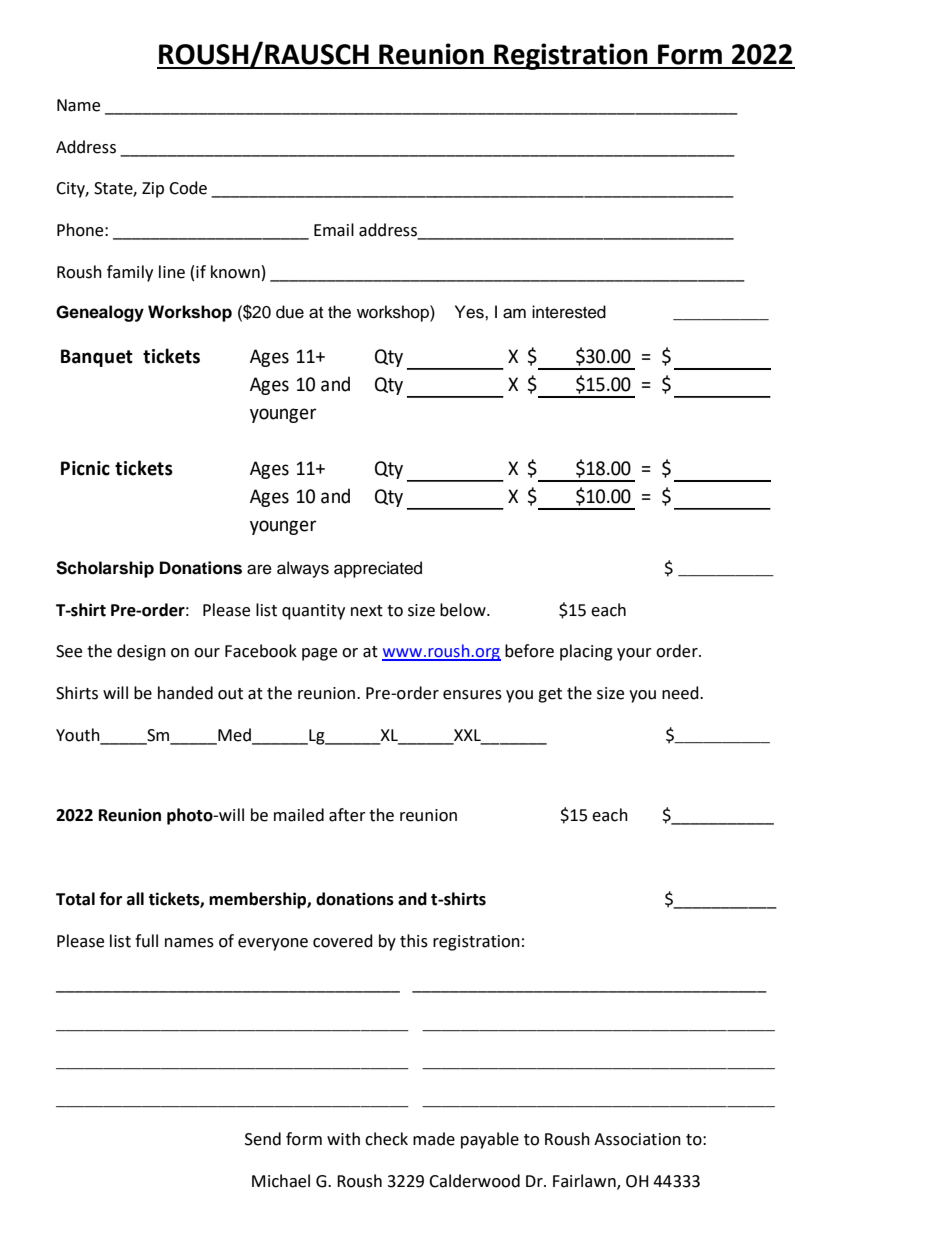  What do you see at coordinates (135, 899) in the page?
I see `all` at bounding box center [135, 899].
